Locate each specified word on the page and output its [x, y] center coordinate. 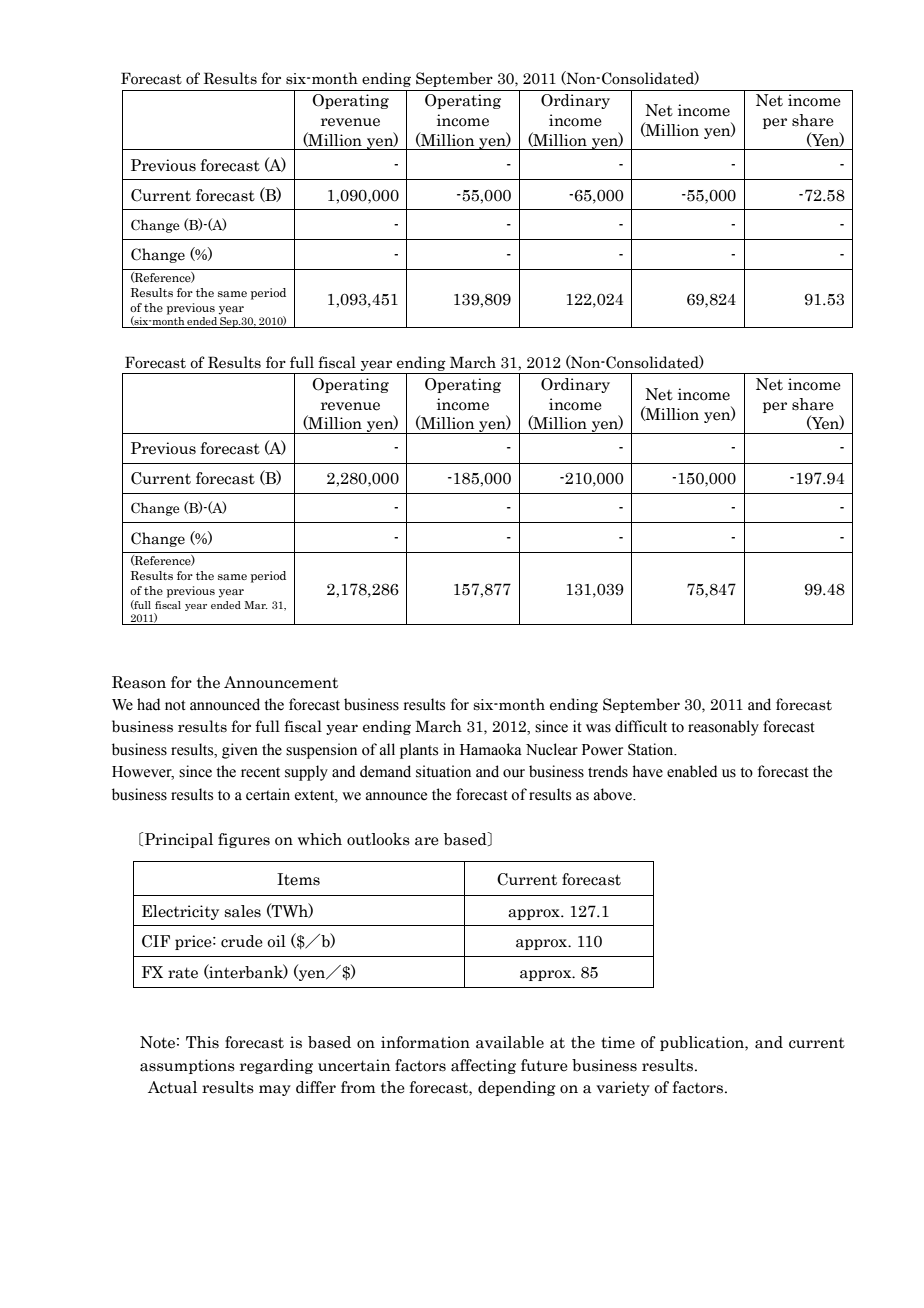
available [510, 1042]
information [425, 1042]
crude [242, 941]
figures [244, 840]
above [614, 794]
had [148, 704]
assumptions [187, 1066]
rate [183, 973]
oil [276, 941]
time [618, 1042]
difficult [641, 726]
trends [608, 771]
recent [260, 772]
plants [419, 751]
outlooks [378, 839]
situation [443, 771]
